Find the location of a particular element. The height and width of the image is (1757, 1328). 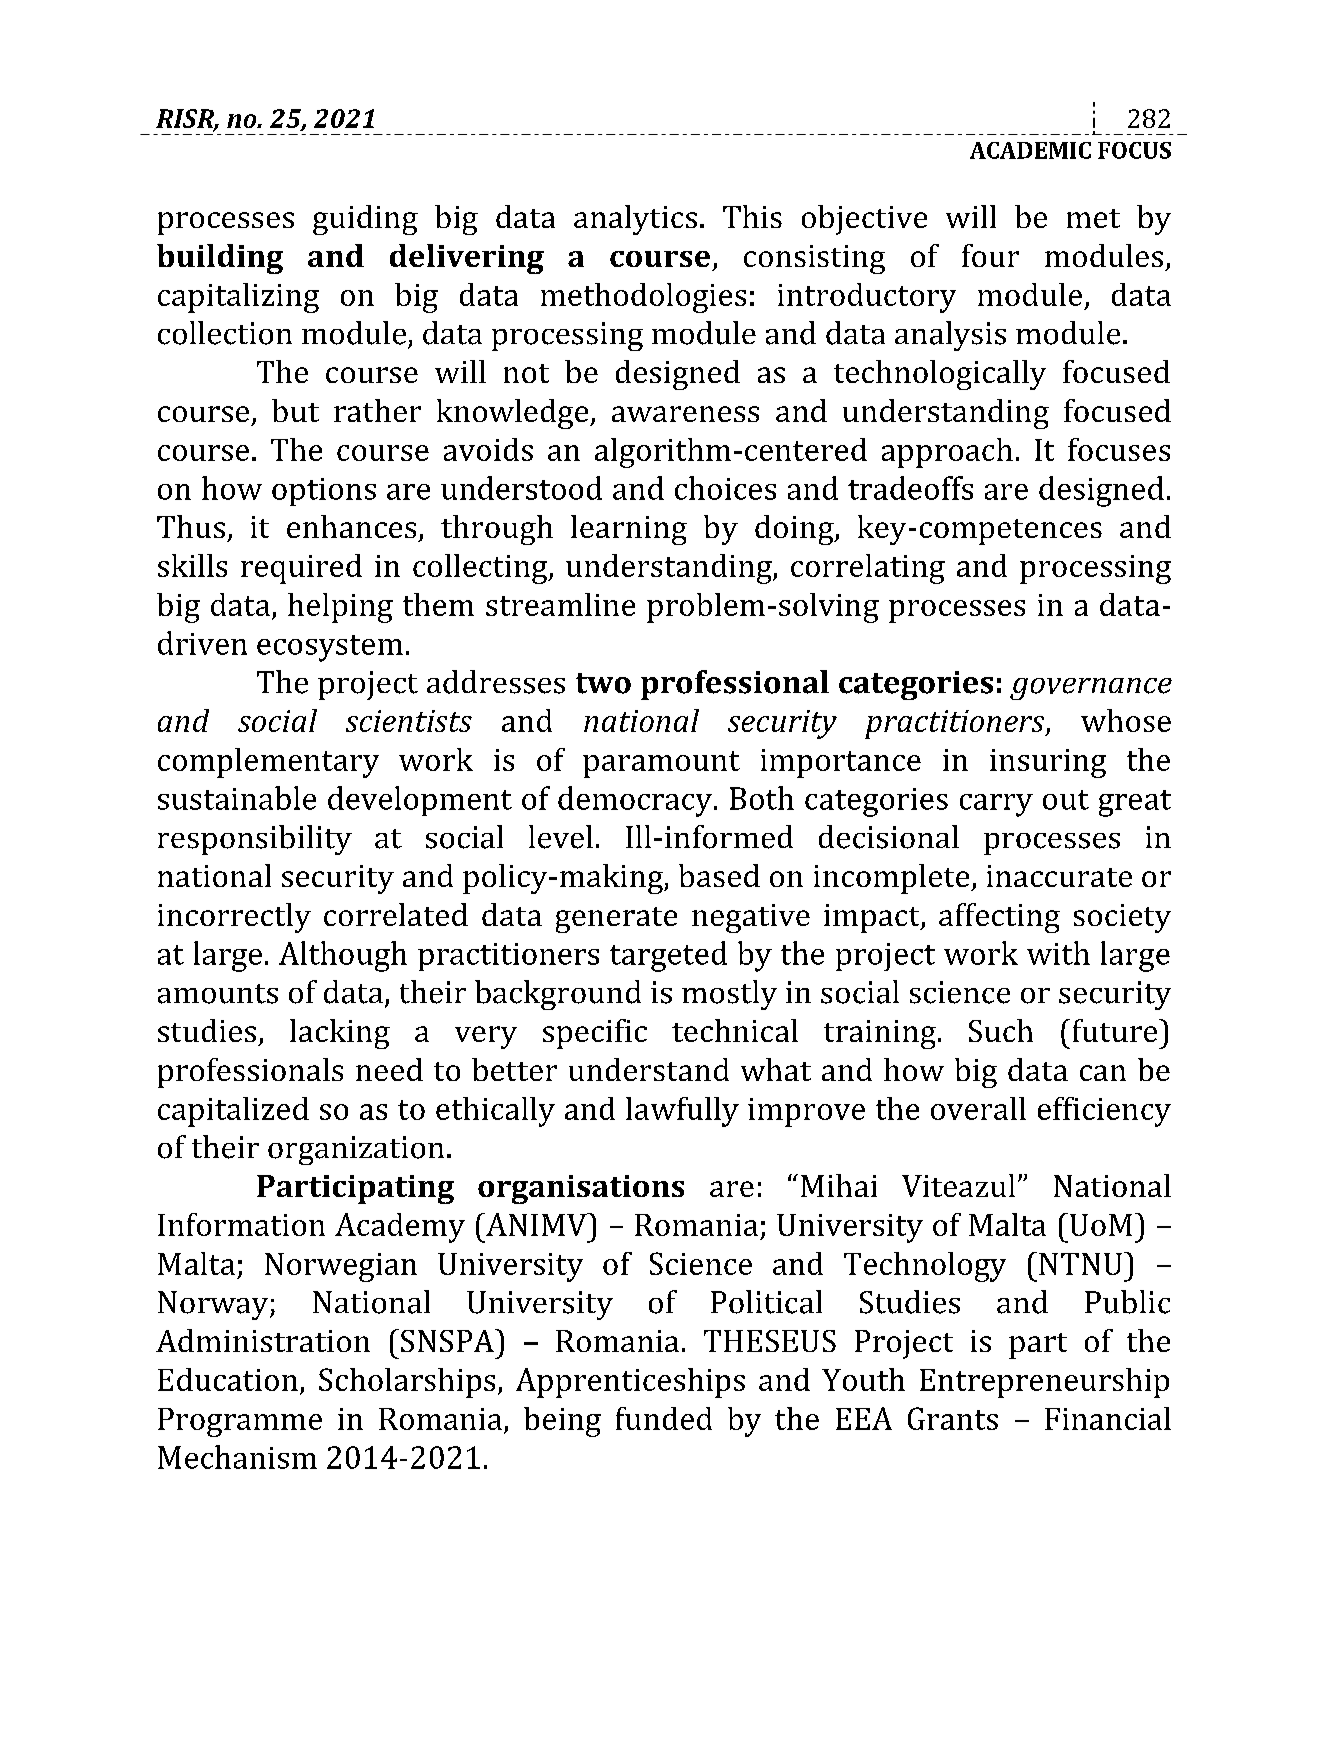

funded is located at coordinates (664, 1418).
